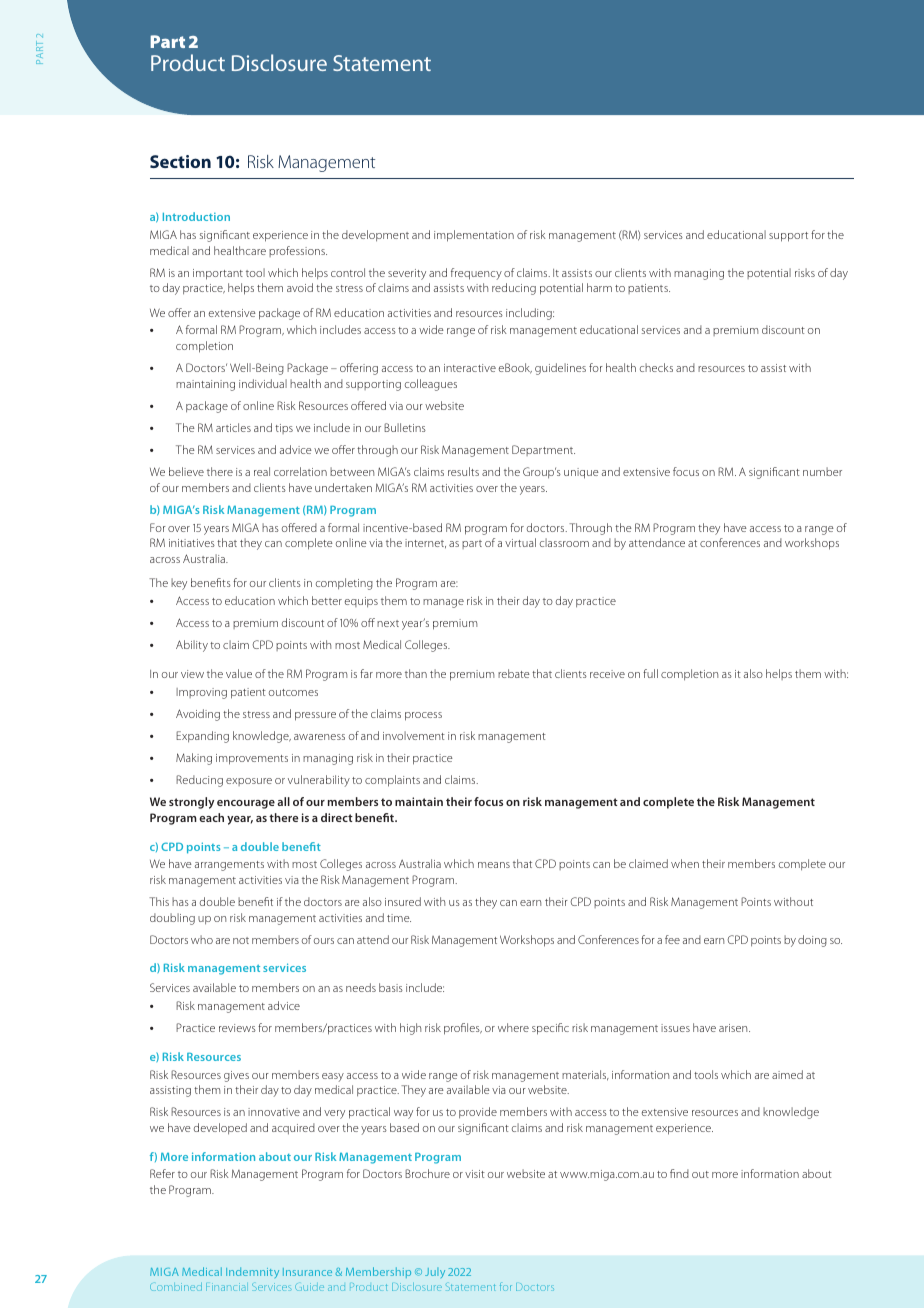  I want to click on rebate, so click(514, 673).
